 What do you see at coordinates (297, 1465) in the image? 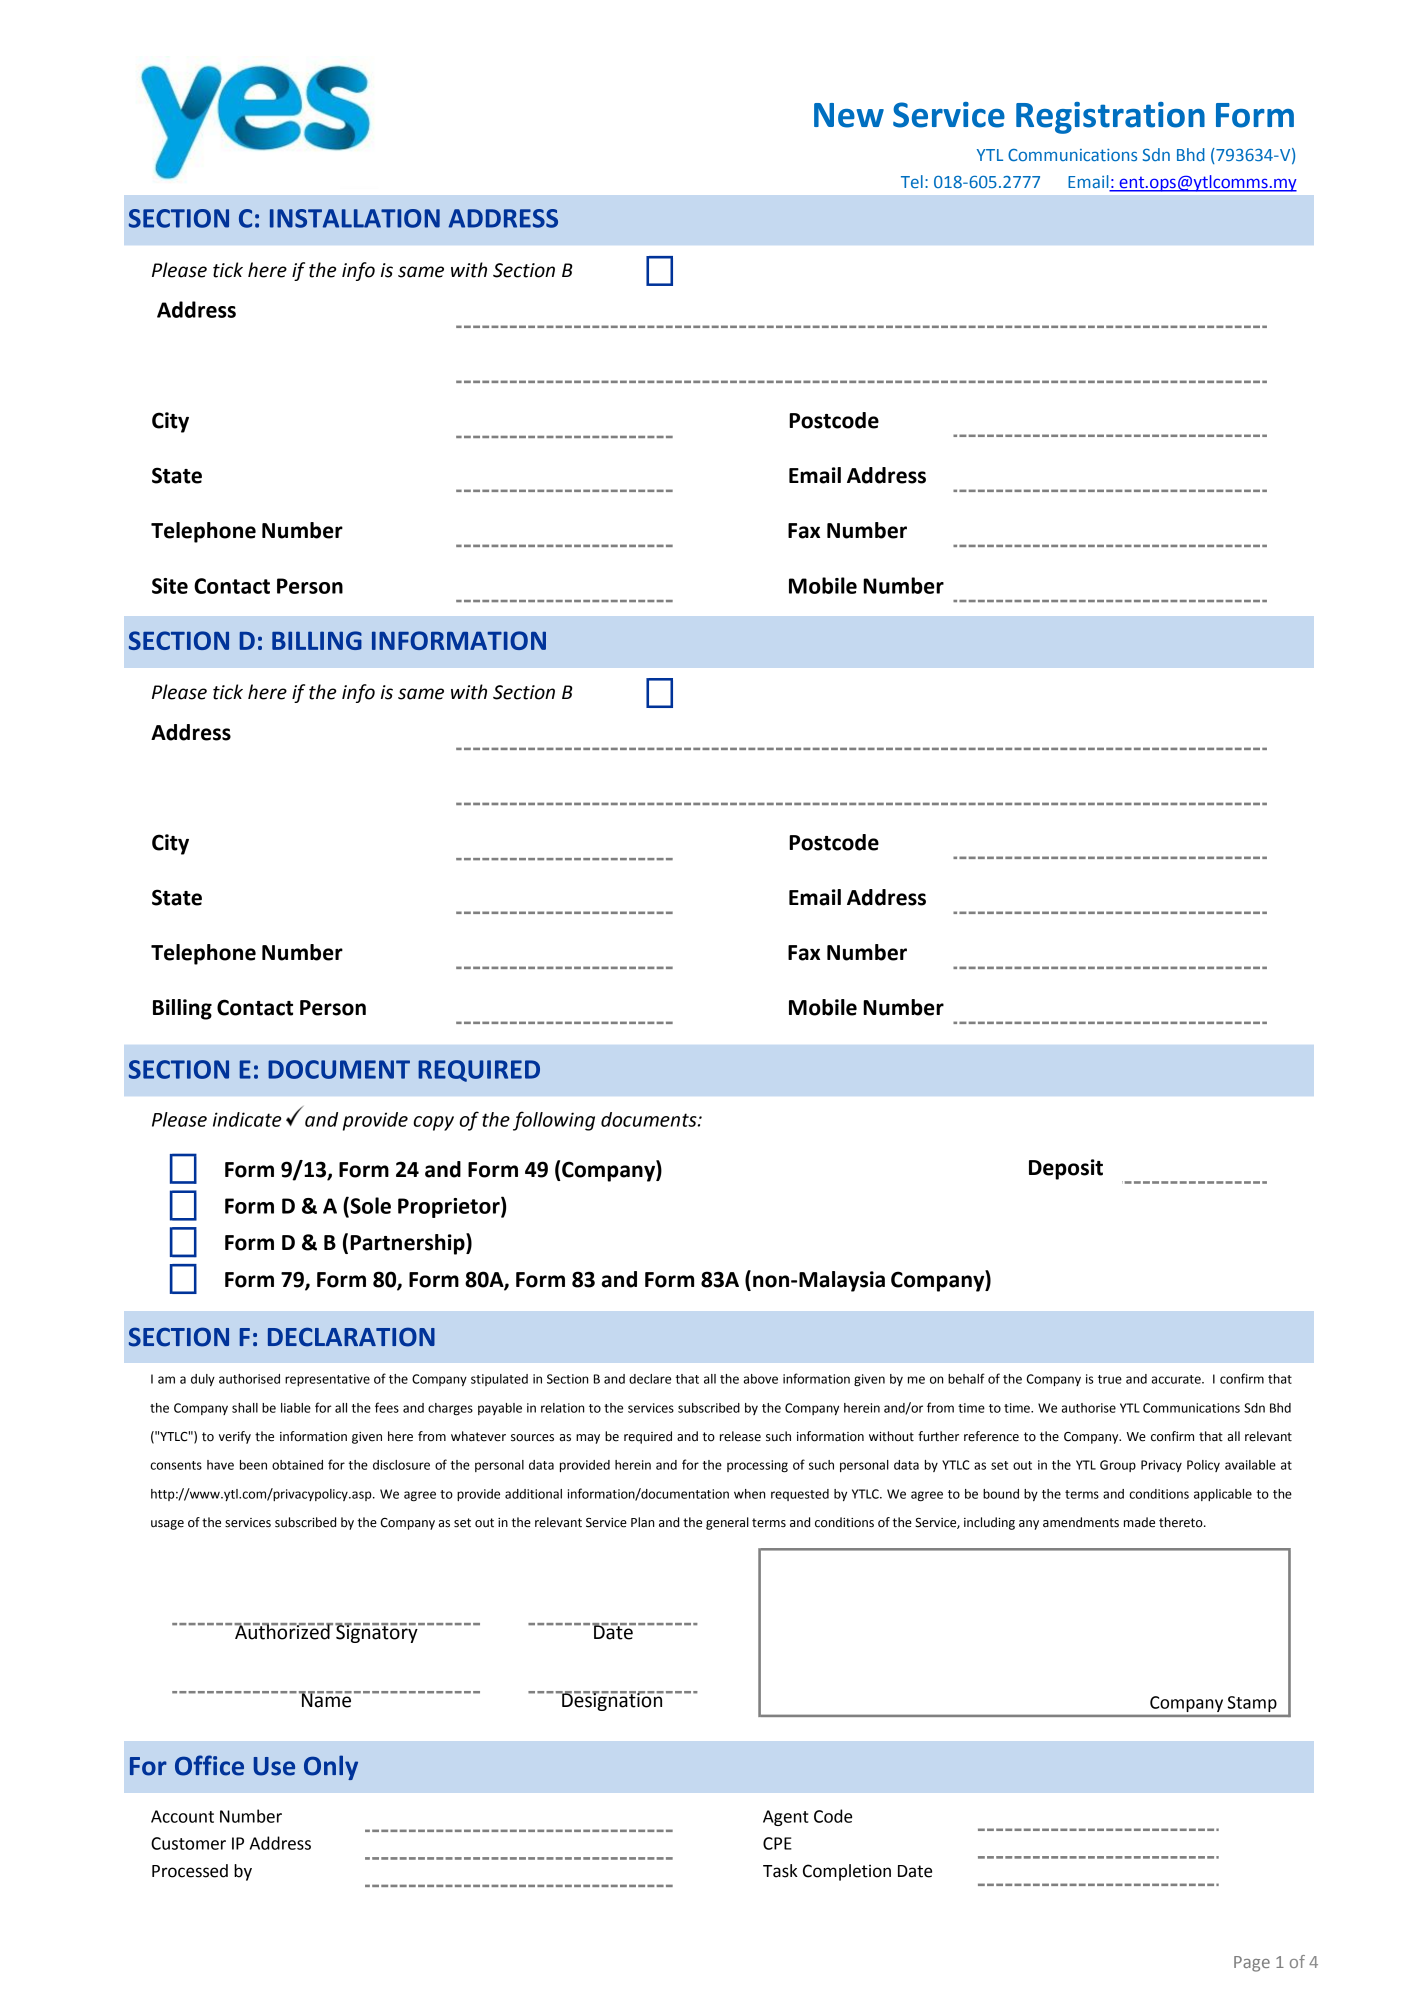
I see `obtained` at bounding box center [297, 1465].
